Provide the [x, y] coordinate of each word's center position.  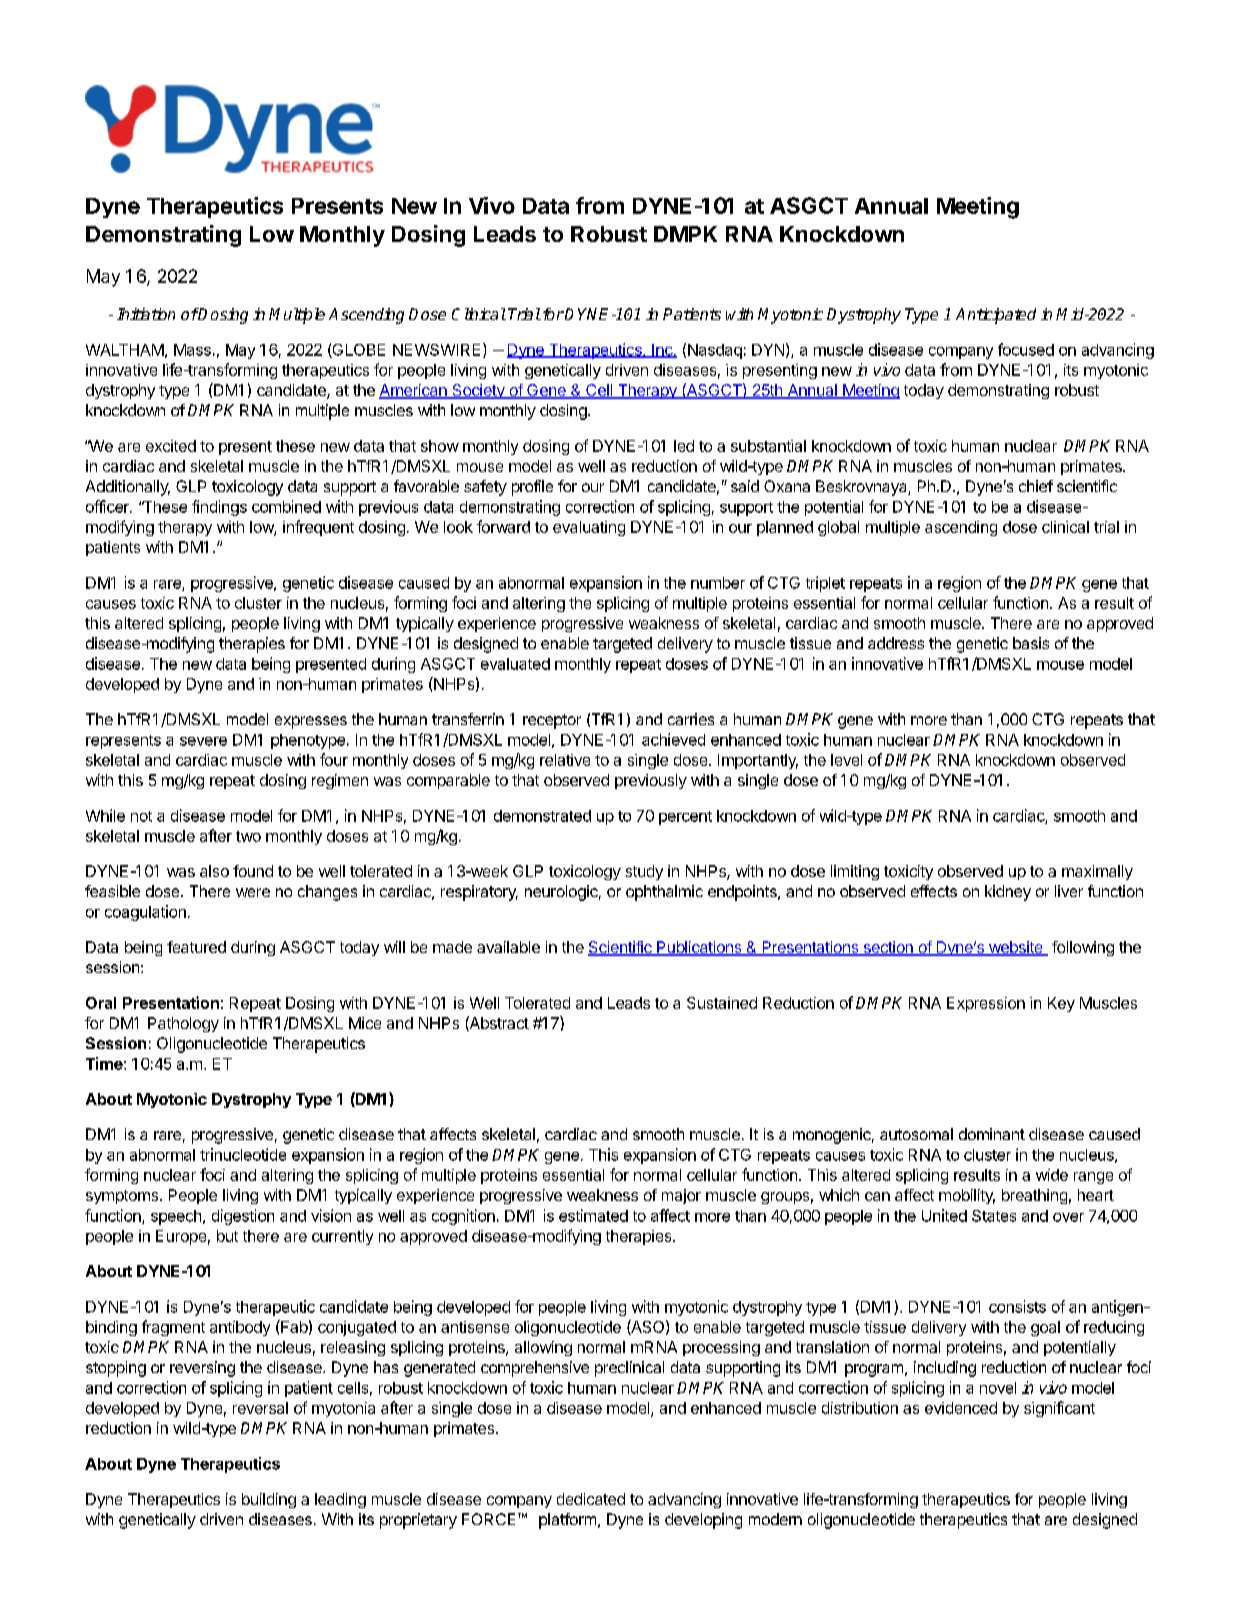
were [253, 892]
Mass [192, 350]
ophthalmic [664, 893]
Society [478, 391]
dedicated [591, 1499]
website [1015, 948]
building [269, 1500]
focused [1026, 349]
